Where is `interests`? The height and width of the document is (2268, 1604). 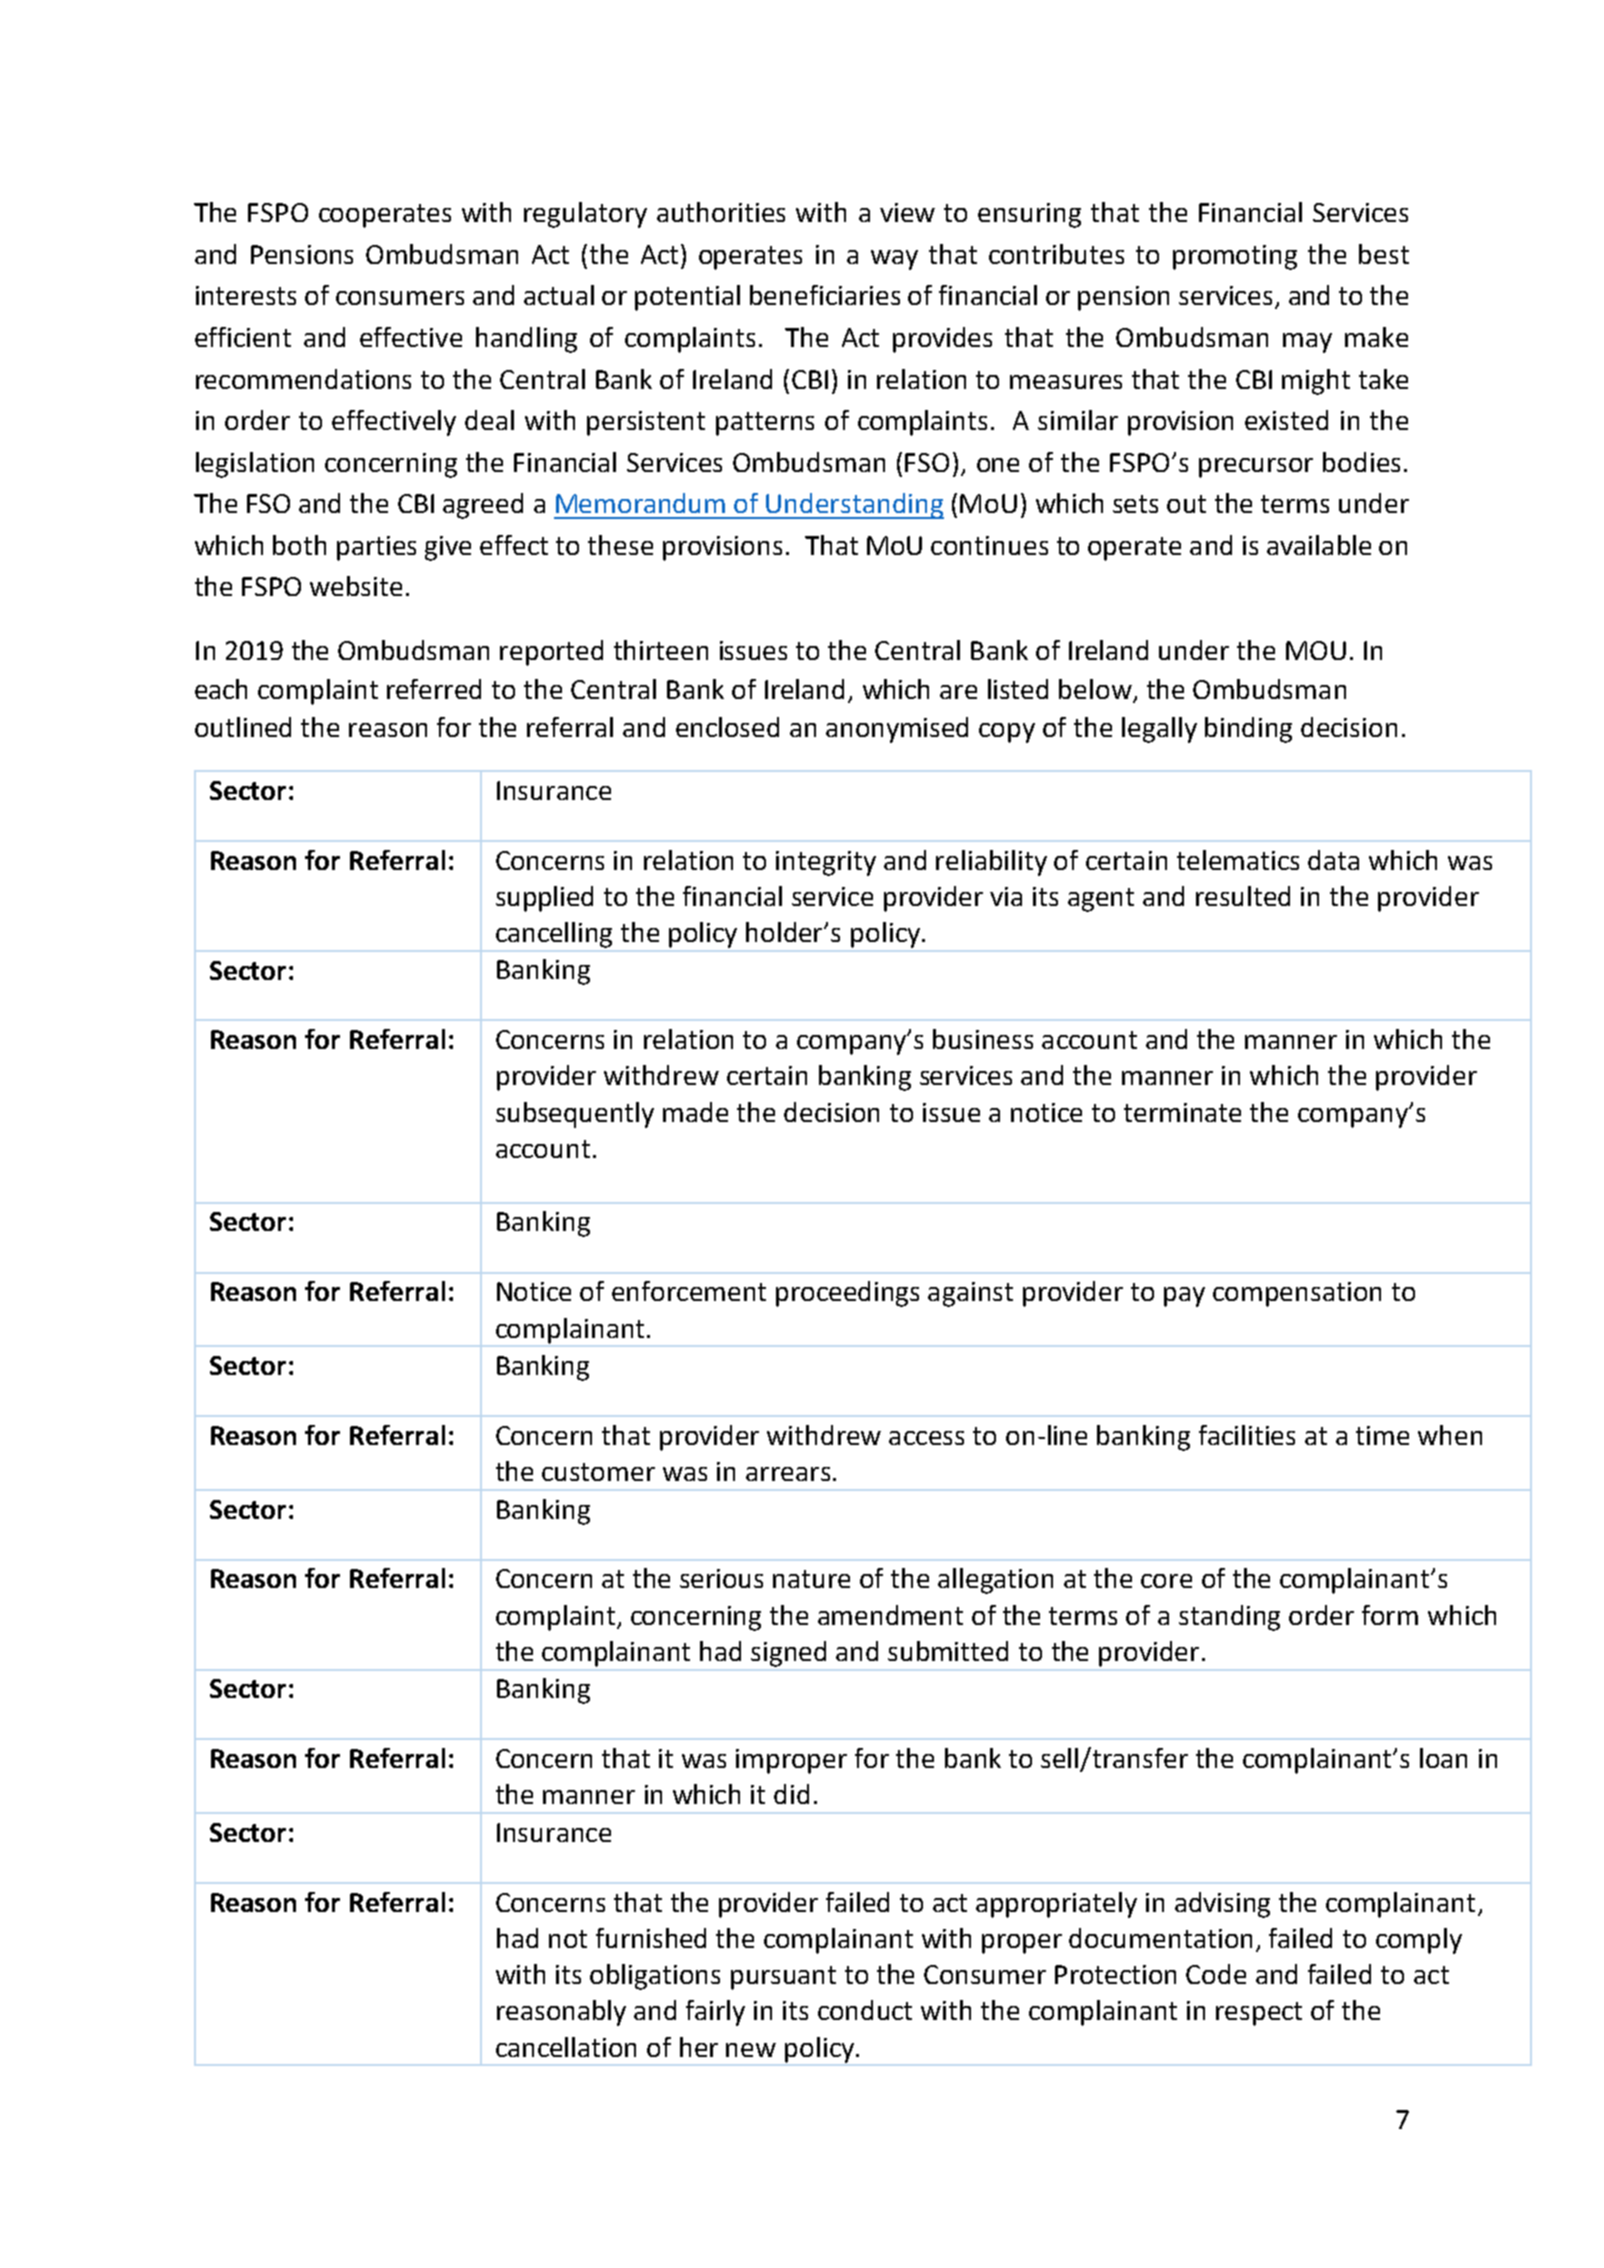 interests is located at coordinates (246, 295).
